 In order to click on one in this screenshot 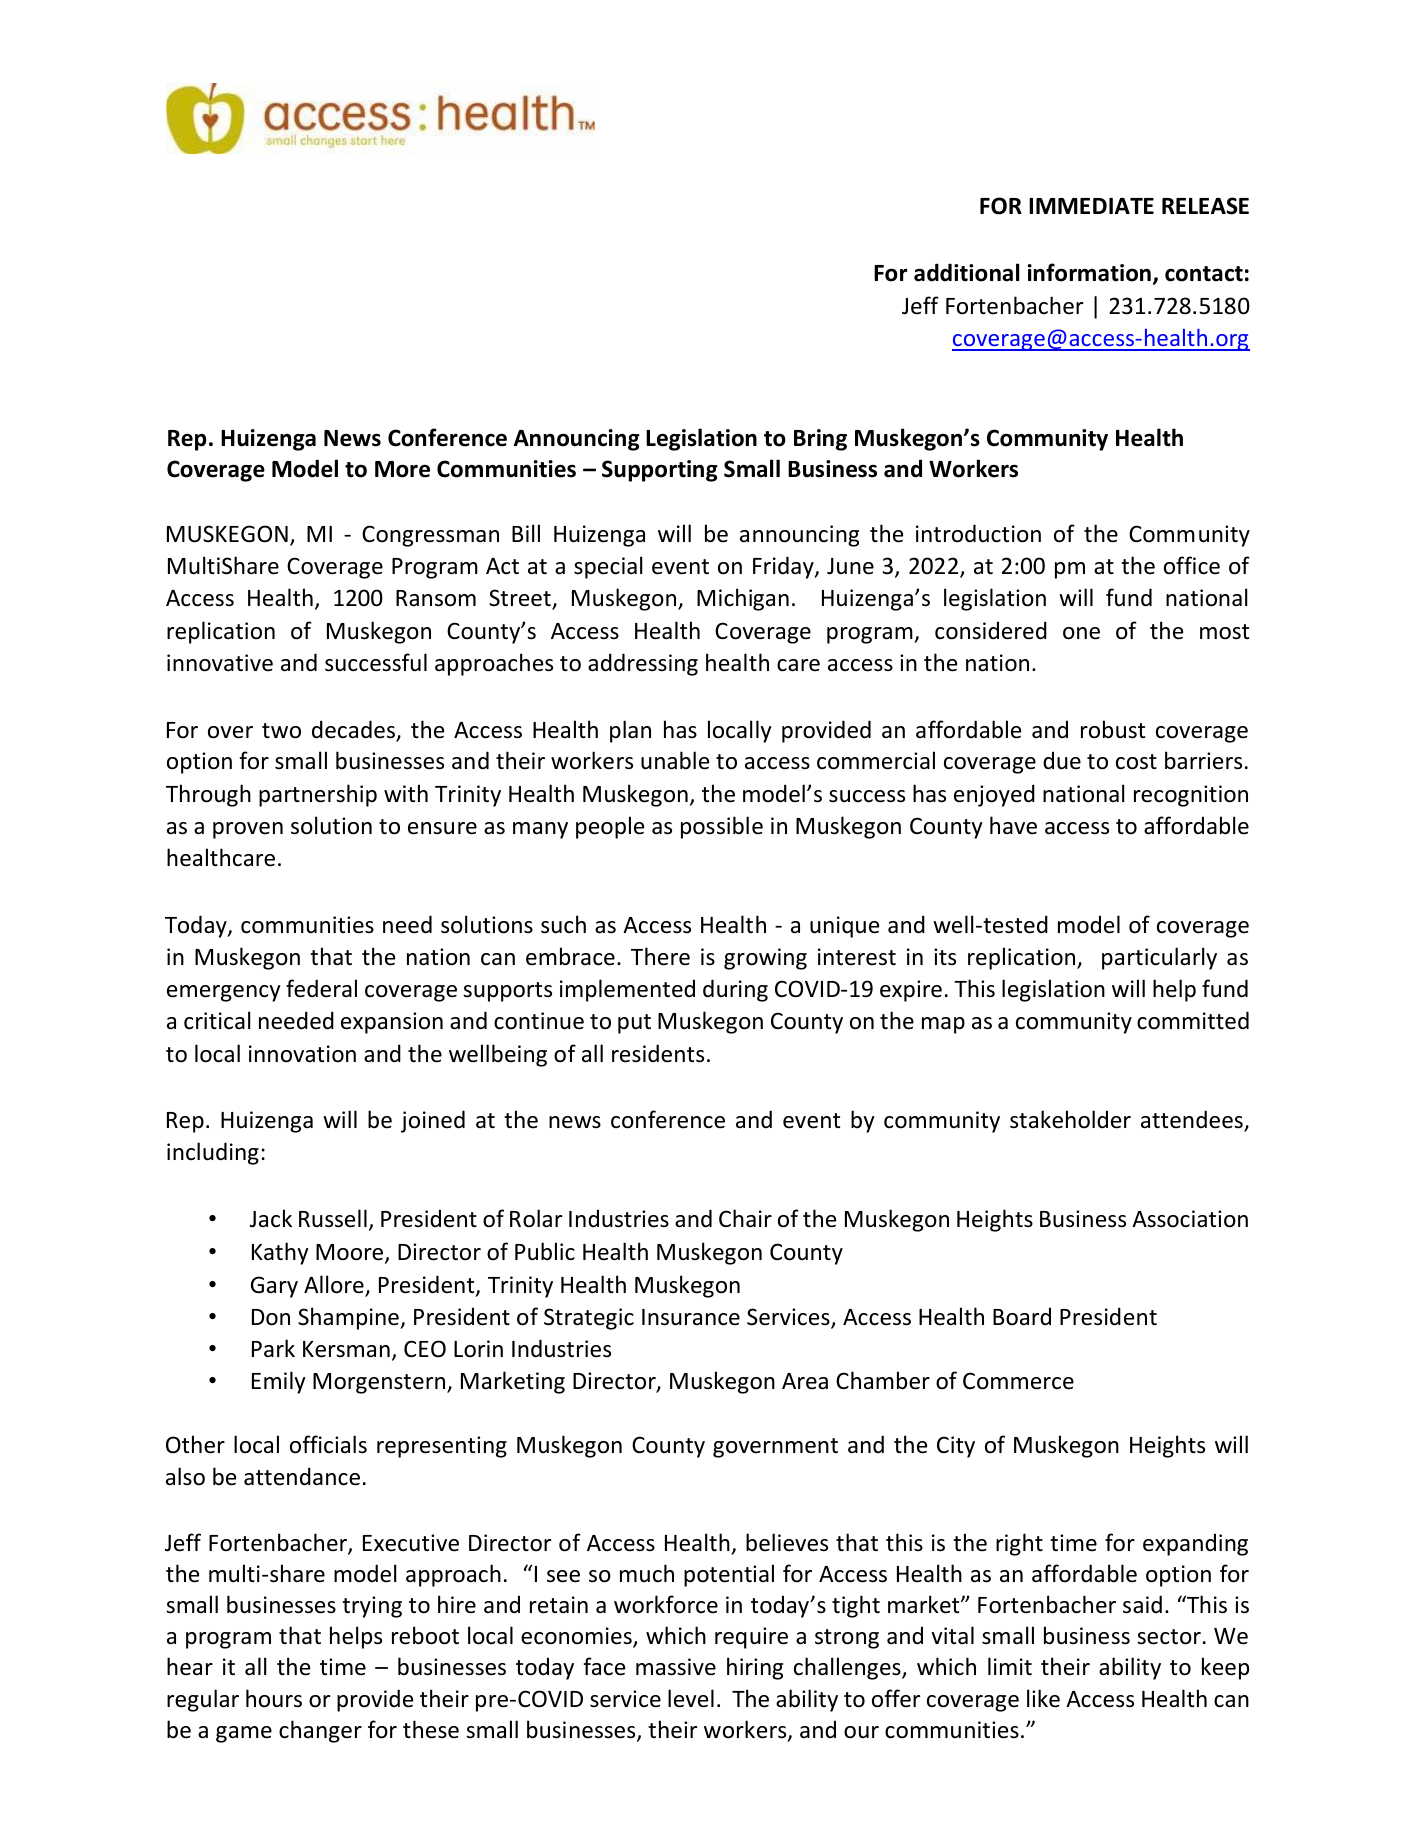, I will do `click(1081, 633)`.
